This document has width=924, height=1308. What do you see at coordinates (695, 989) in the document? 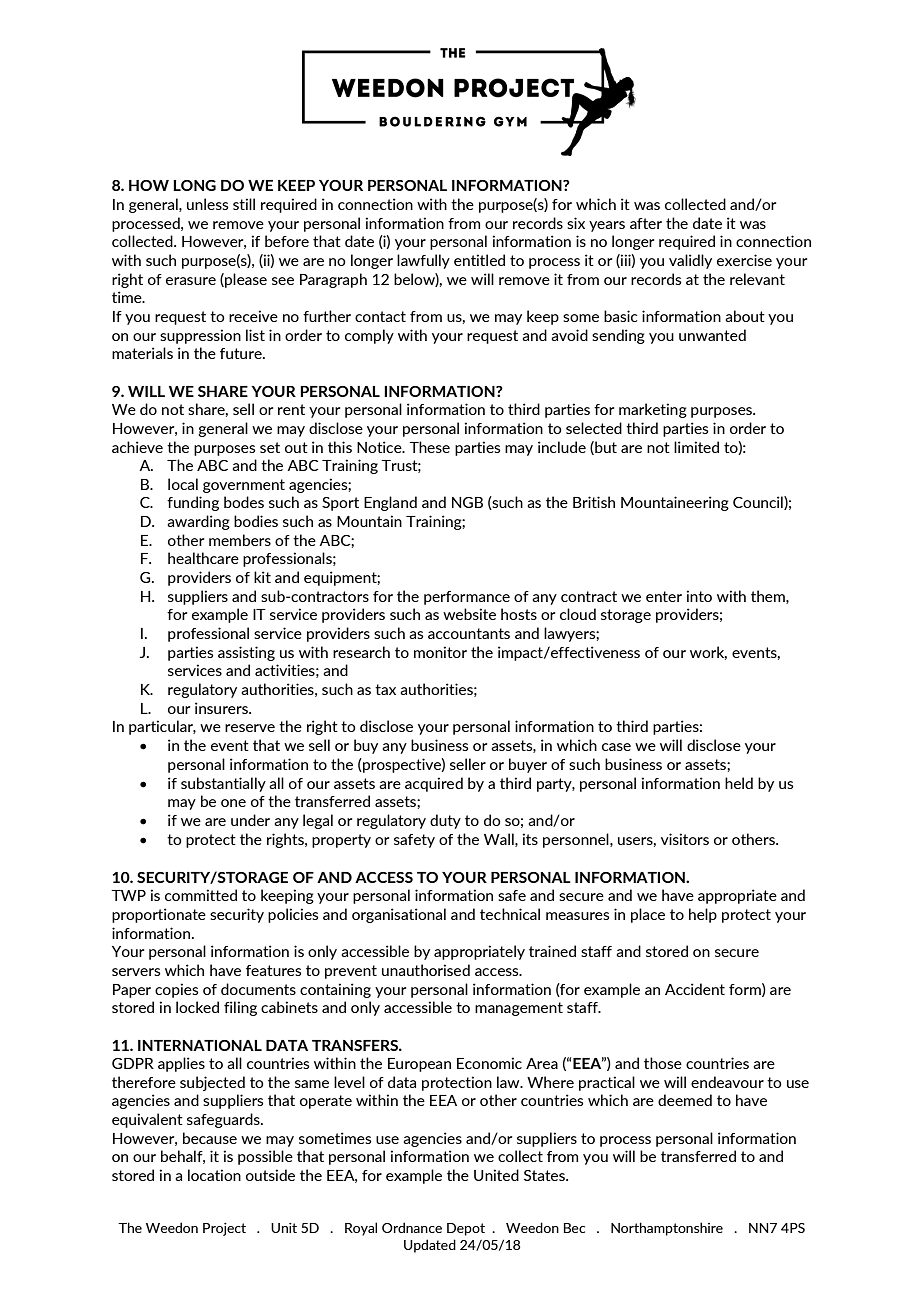
I see `Accident` at bounding box center [695, 989].
